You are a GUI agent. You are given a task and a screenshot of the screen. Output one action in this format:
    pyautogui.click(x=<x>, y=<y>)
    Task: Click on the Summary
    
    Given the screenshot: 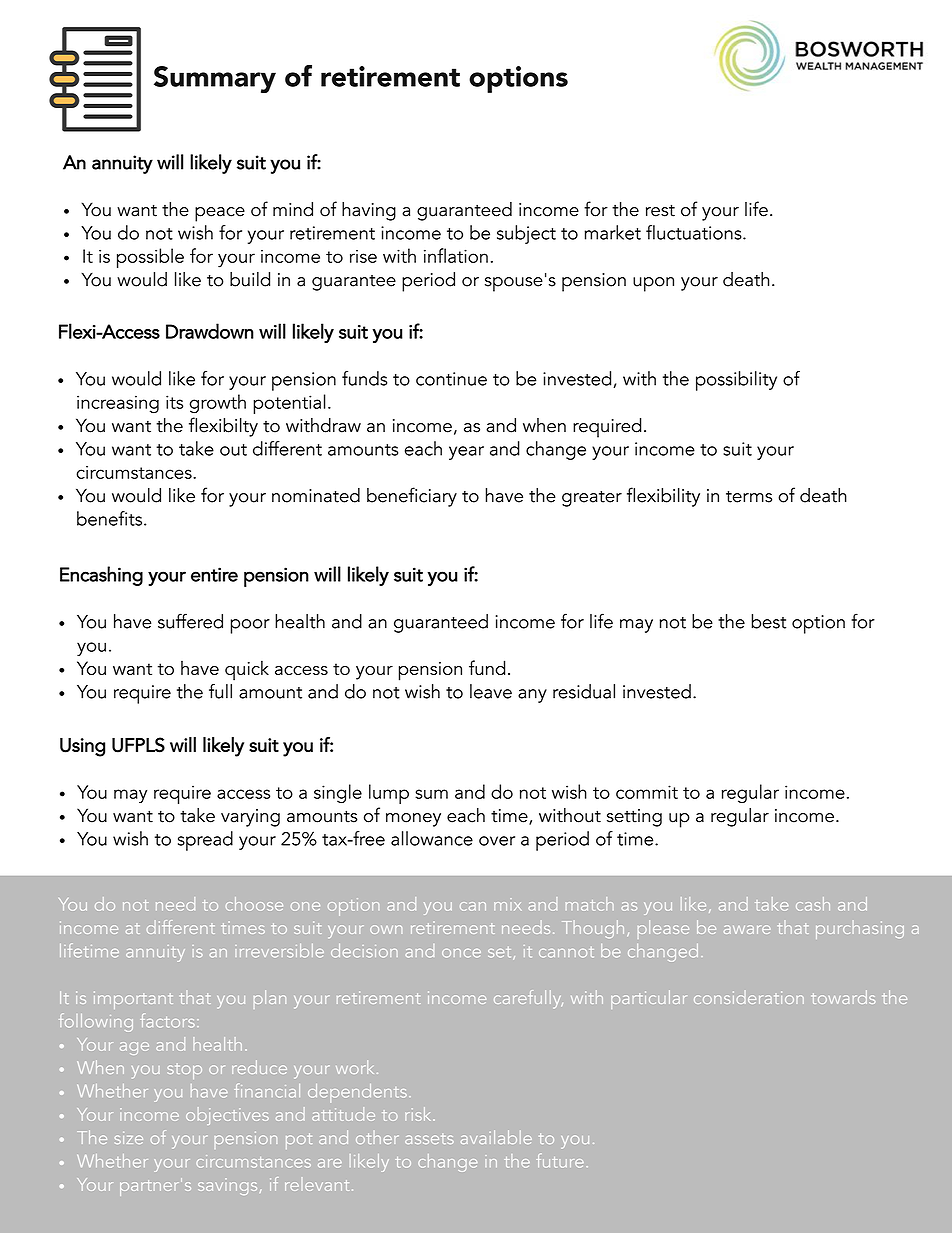 What is the action you would take?
    pyautogui.click(x=215, y=79)
